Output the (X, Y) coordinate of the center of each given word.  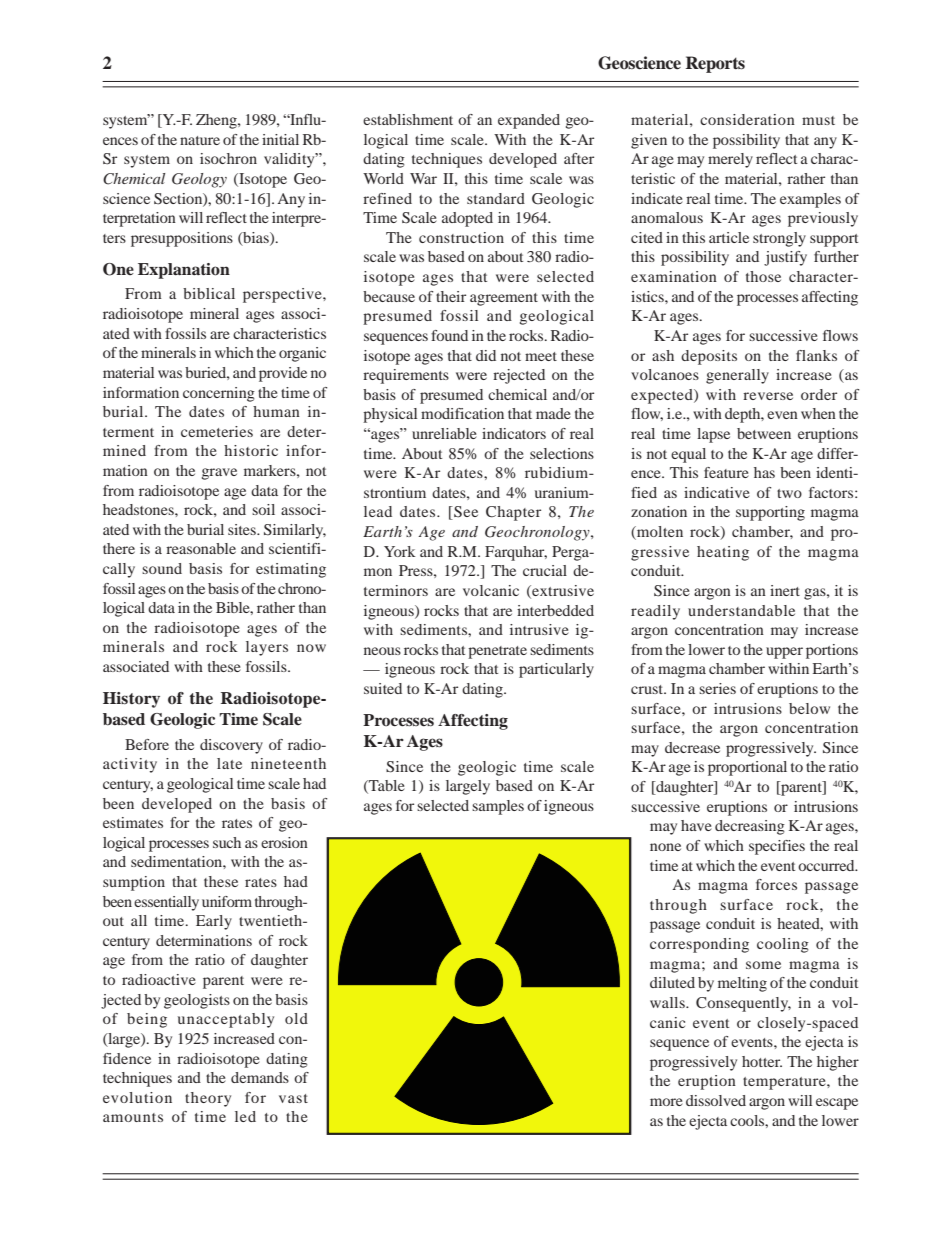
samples (498, 807)
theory (208, 1099)
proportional (747, 768)
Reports (715, 64)
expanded (529, 121)
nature (200, 140)
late (229, 763)
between (764, 433)
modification (462, 413)
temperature (785, 1083)
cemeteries (217, 431)
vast (293, 1098)
